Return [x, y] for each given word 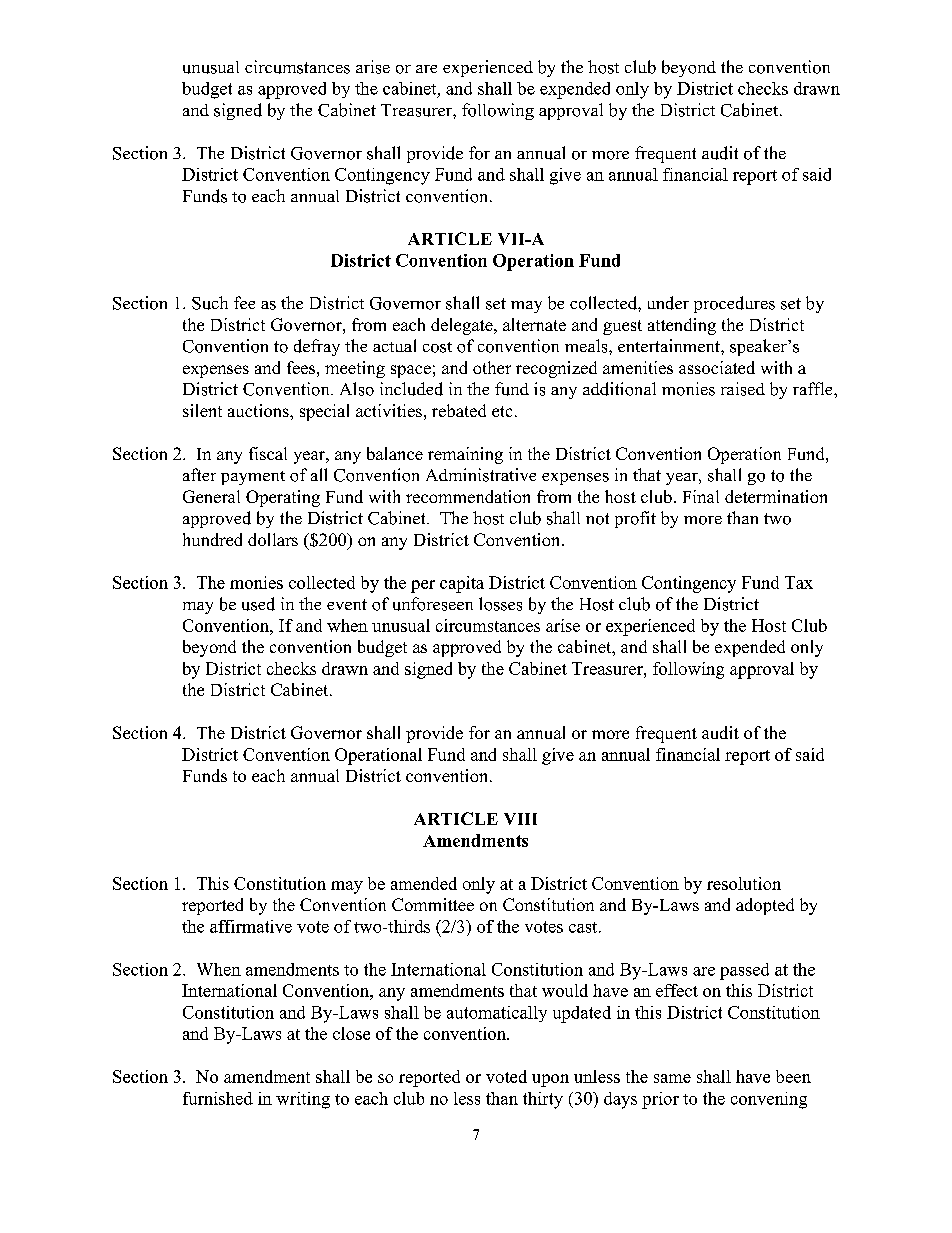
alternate [534, 324]
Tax [799, 582]
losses [500, 604]
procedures [734, 304]
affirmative [251, 926]
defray [317, 347]
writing [303, 1100]
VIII [520, 819]
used [258, 604]
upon [550, 1080]
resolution [744, 883]
